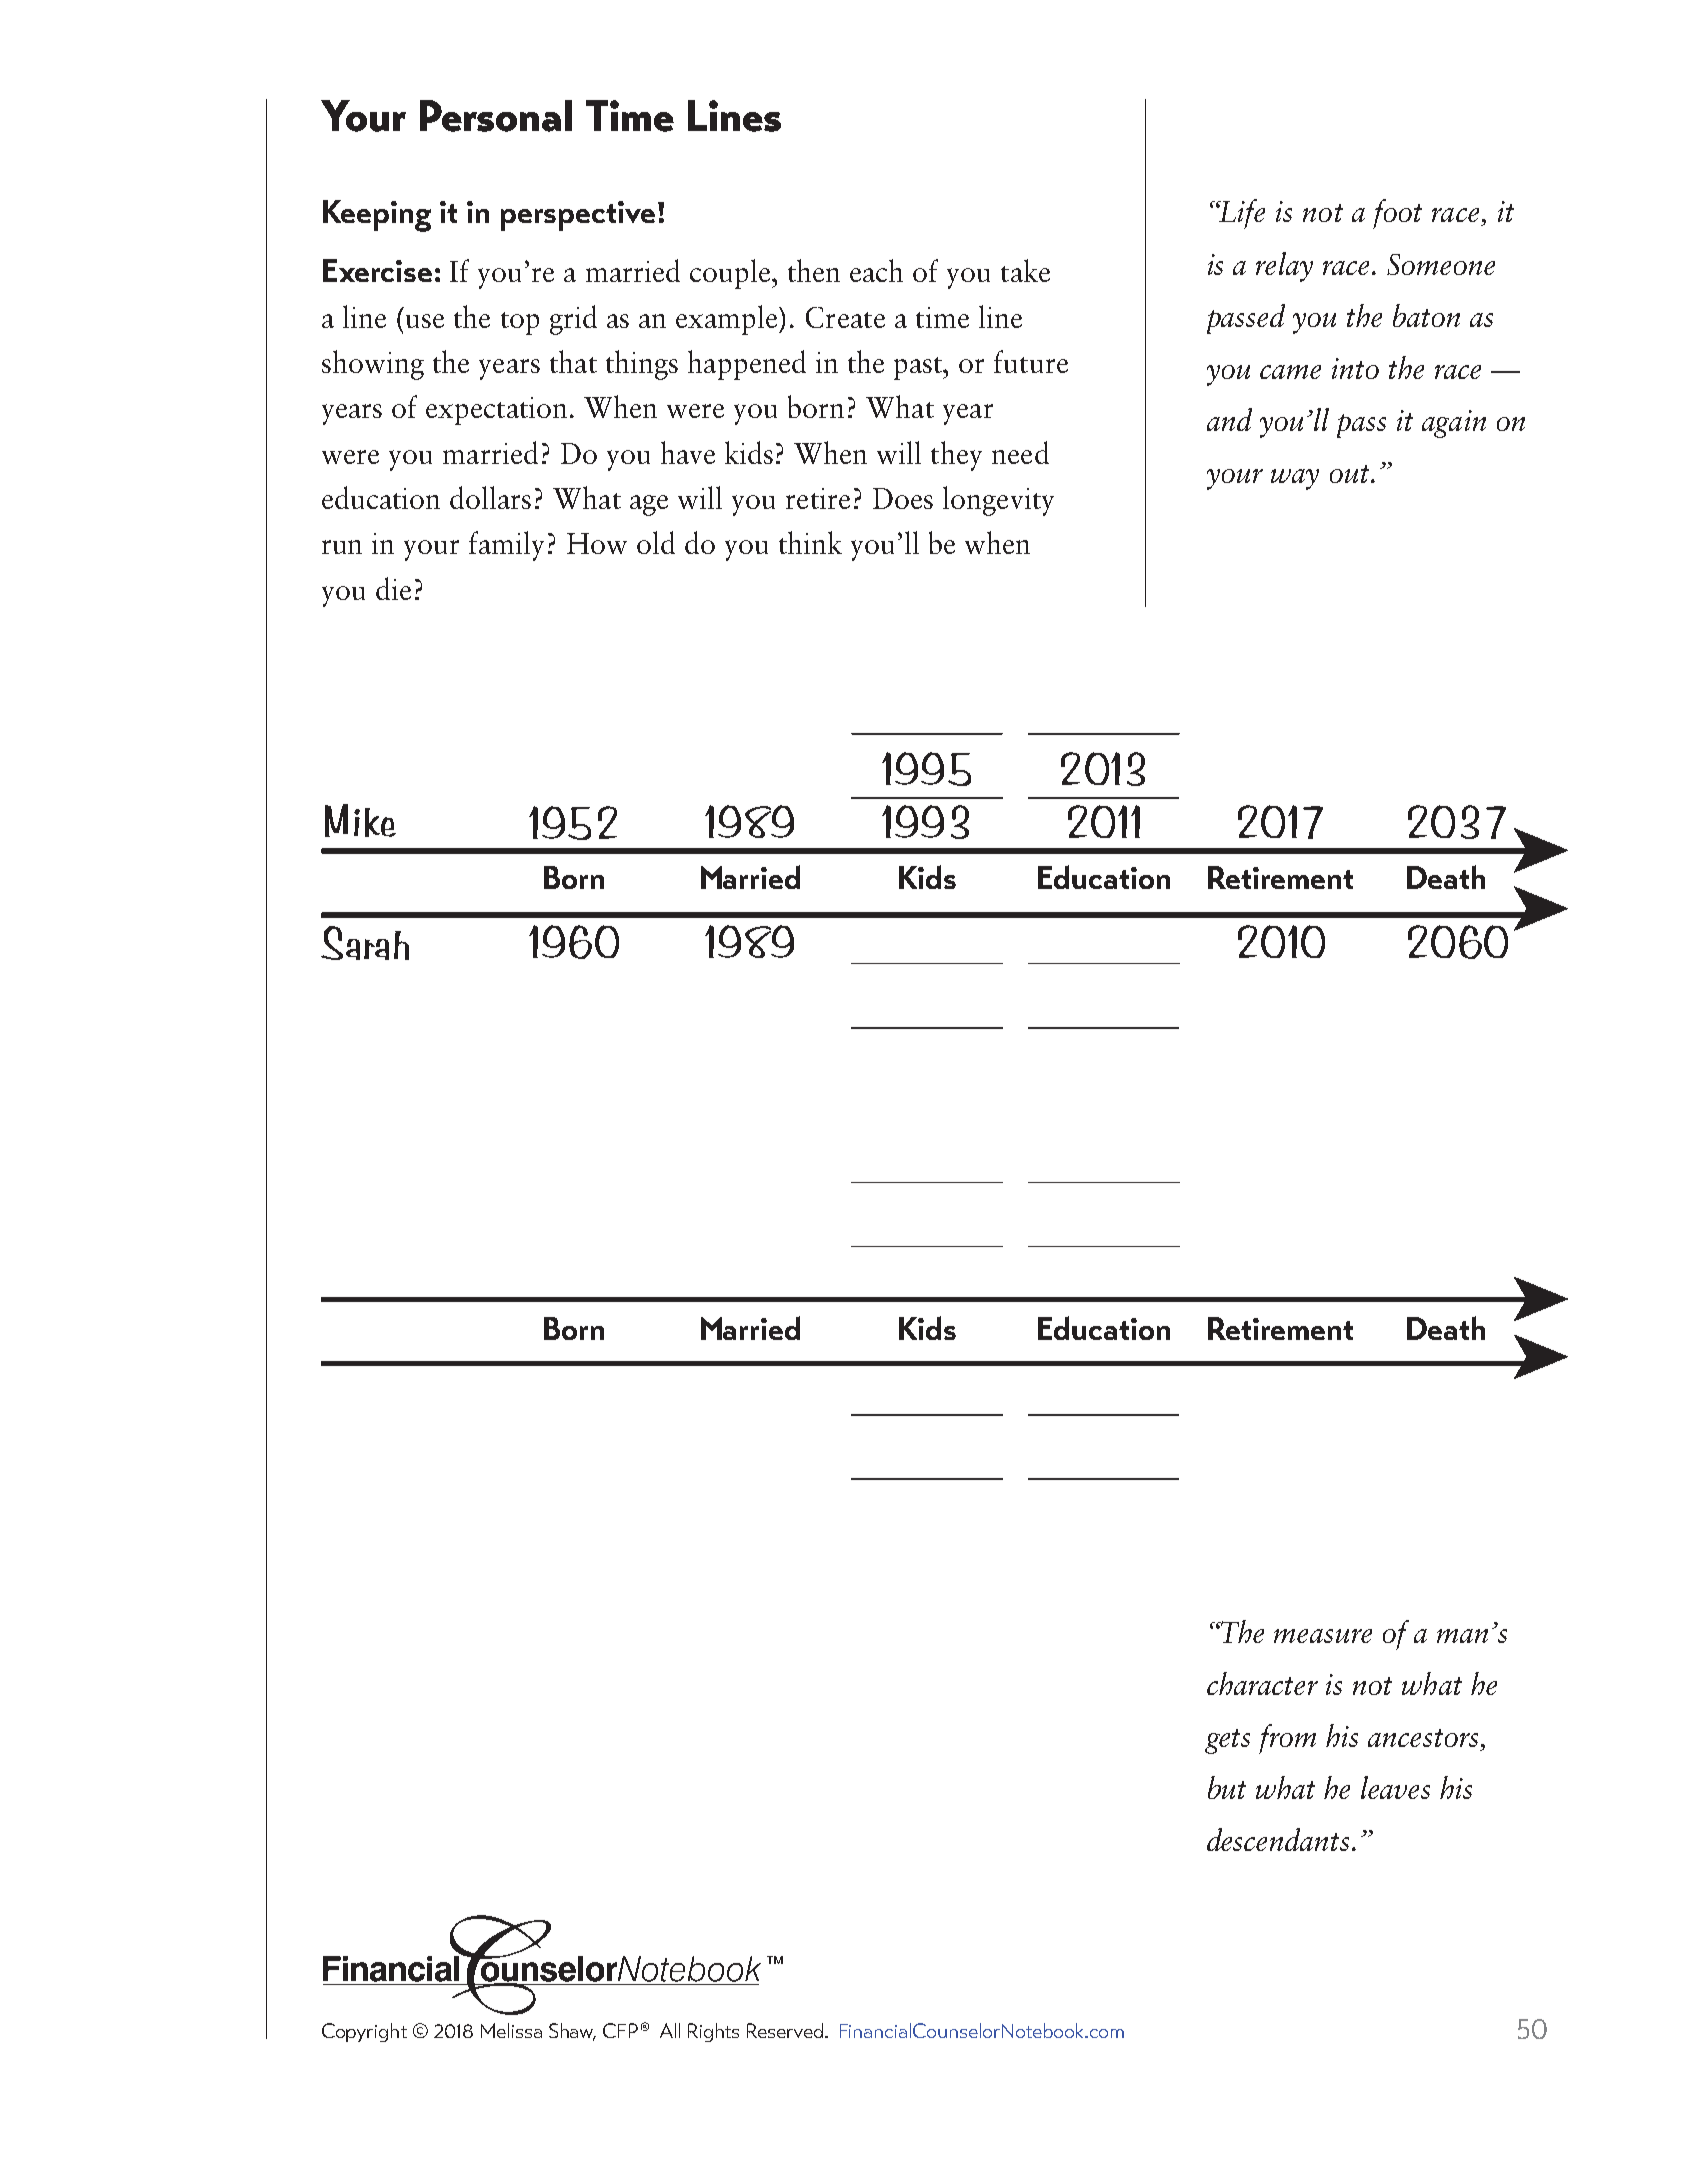 This screenshot has height=2176, width=1681. I want to click on each, so click(876, 270).
